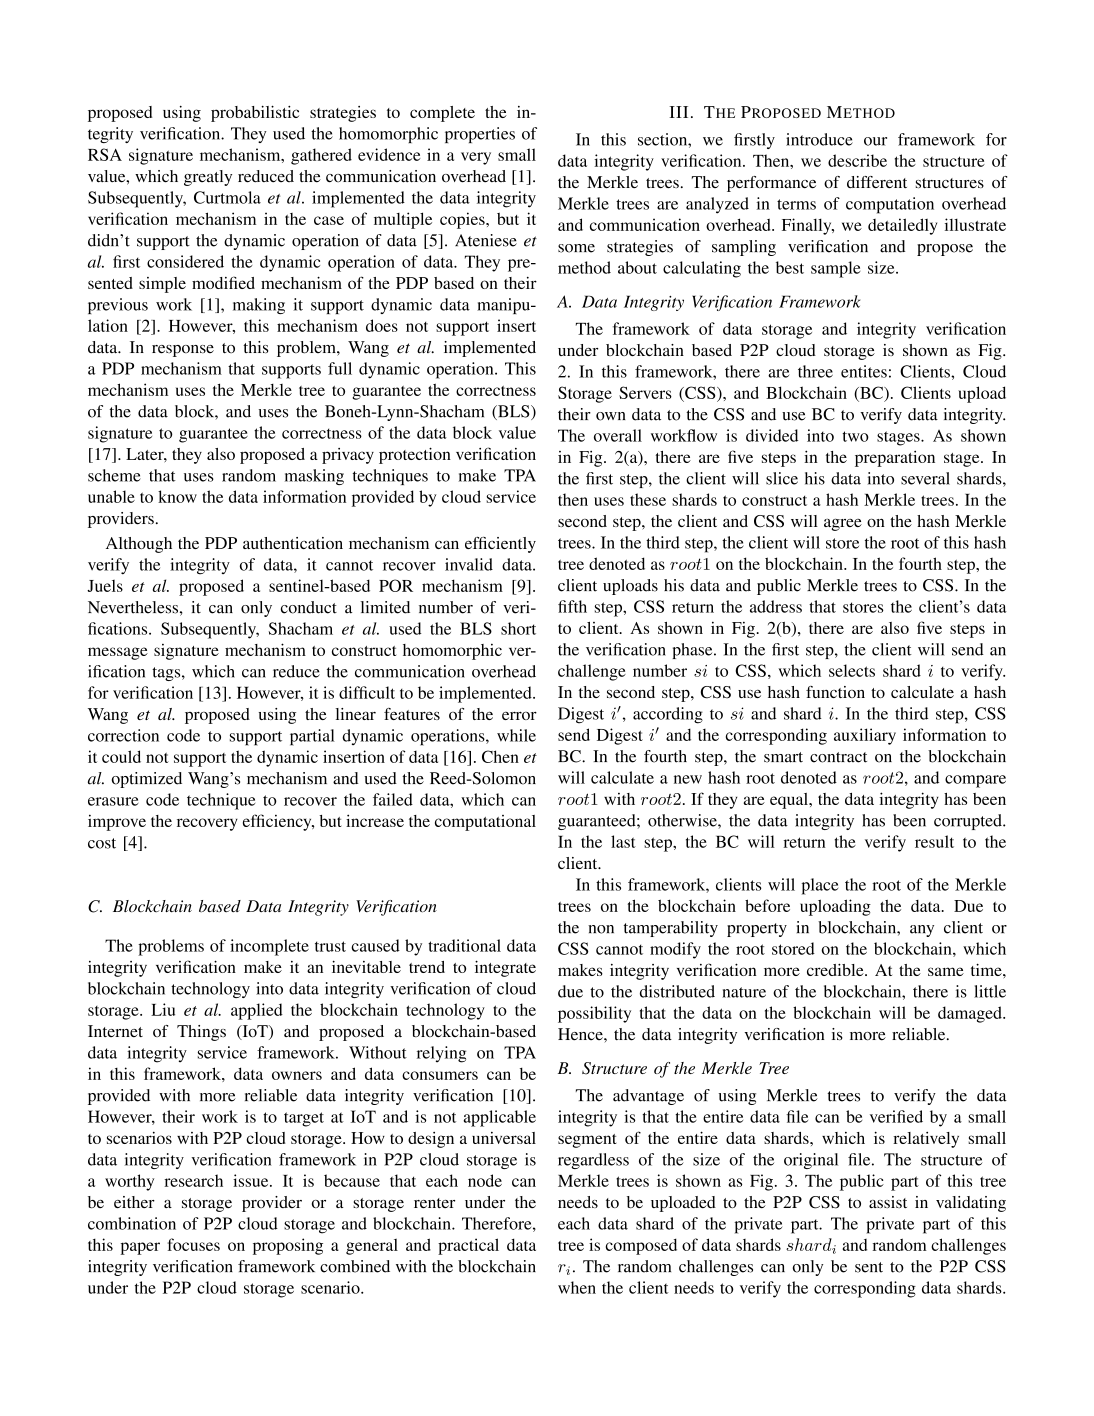  What do you see at coordinates (888, 1202) in the page?
I see `assist` at bounding box center [888, 1202].
